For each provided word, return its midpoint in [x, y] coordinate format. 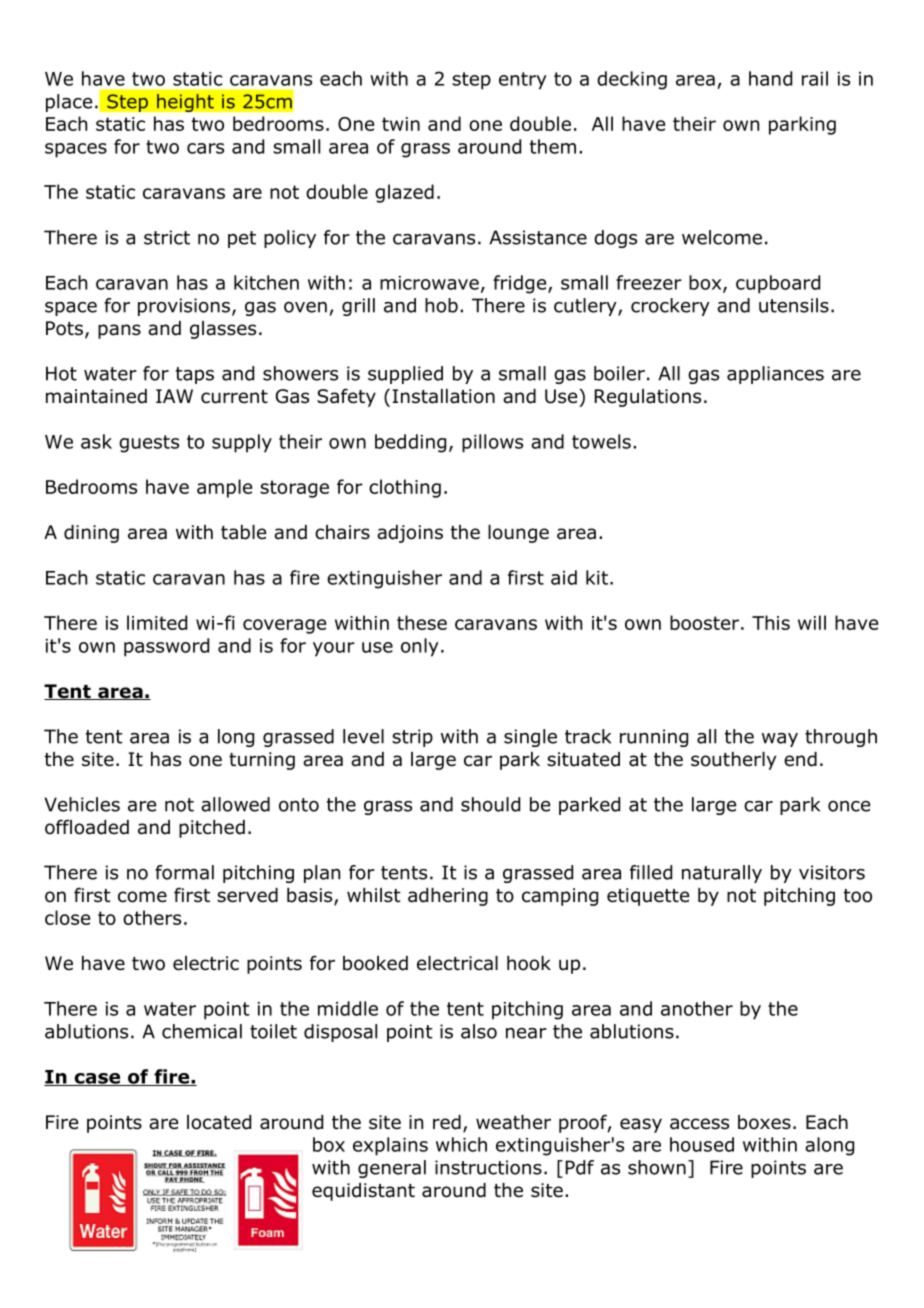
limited [157, 622]
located [219, 1122]
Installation [443, 396]
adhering [448, 897]
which [461, 1144]
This [771, 622]
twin [401, 124]
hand [770, 78]
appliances [775, 375]
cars [205, 148]
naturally [722, 874]
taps [195, 375]
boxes [764, 1122]
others [152, 917]
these [422, 622]
